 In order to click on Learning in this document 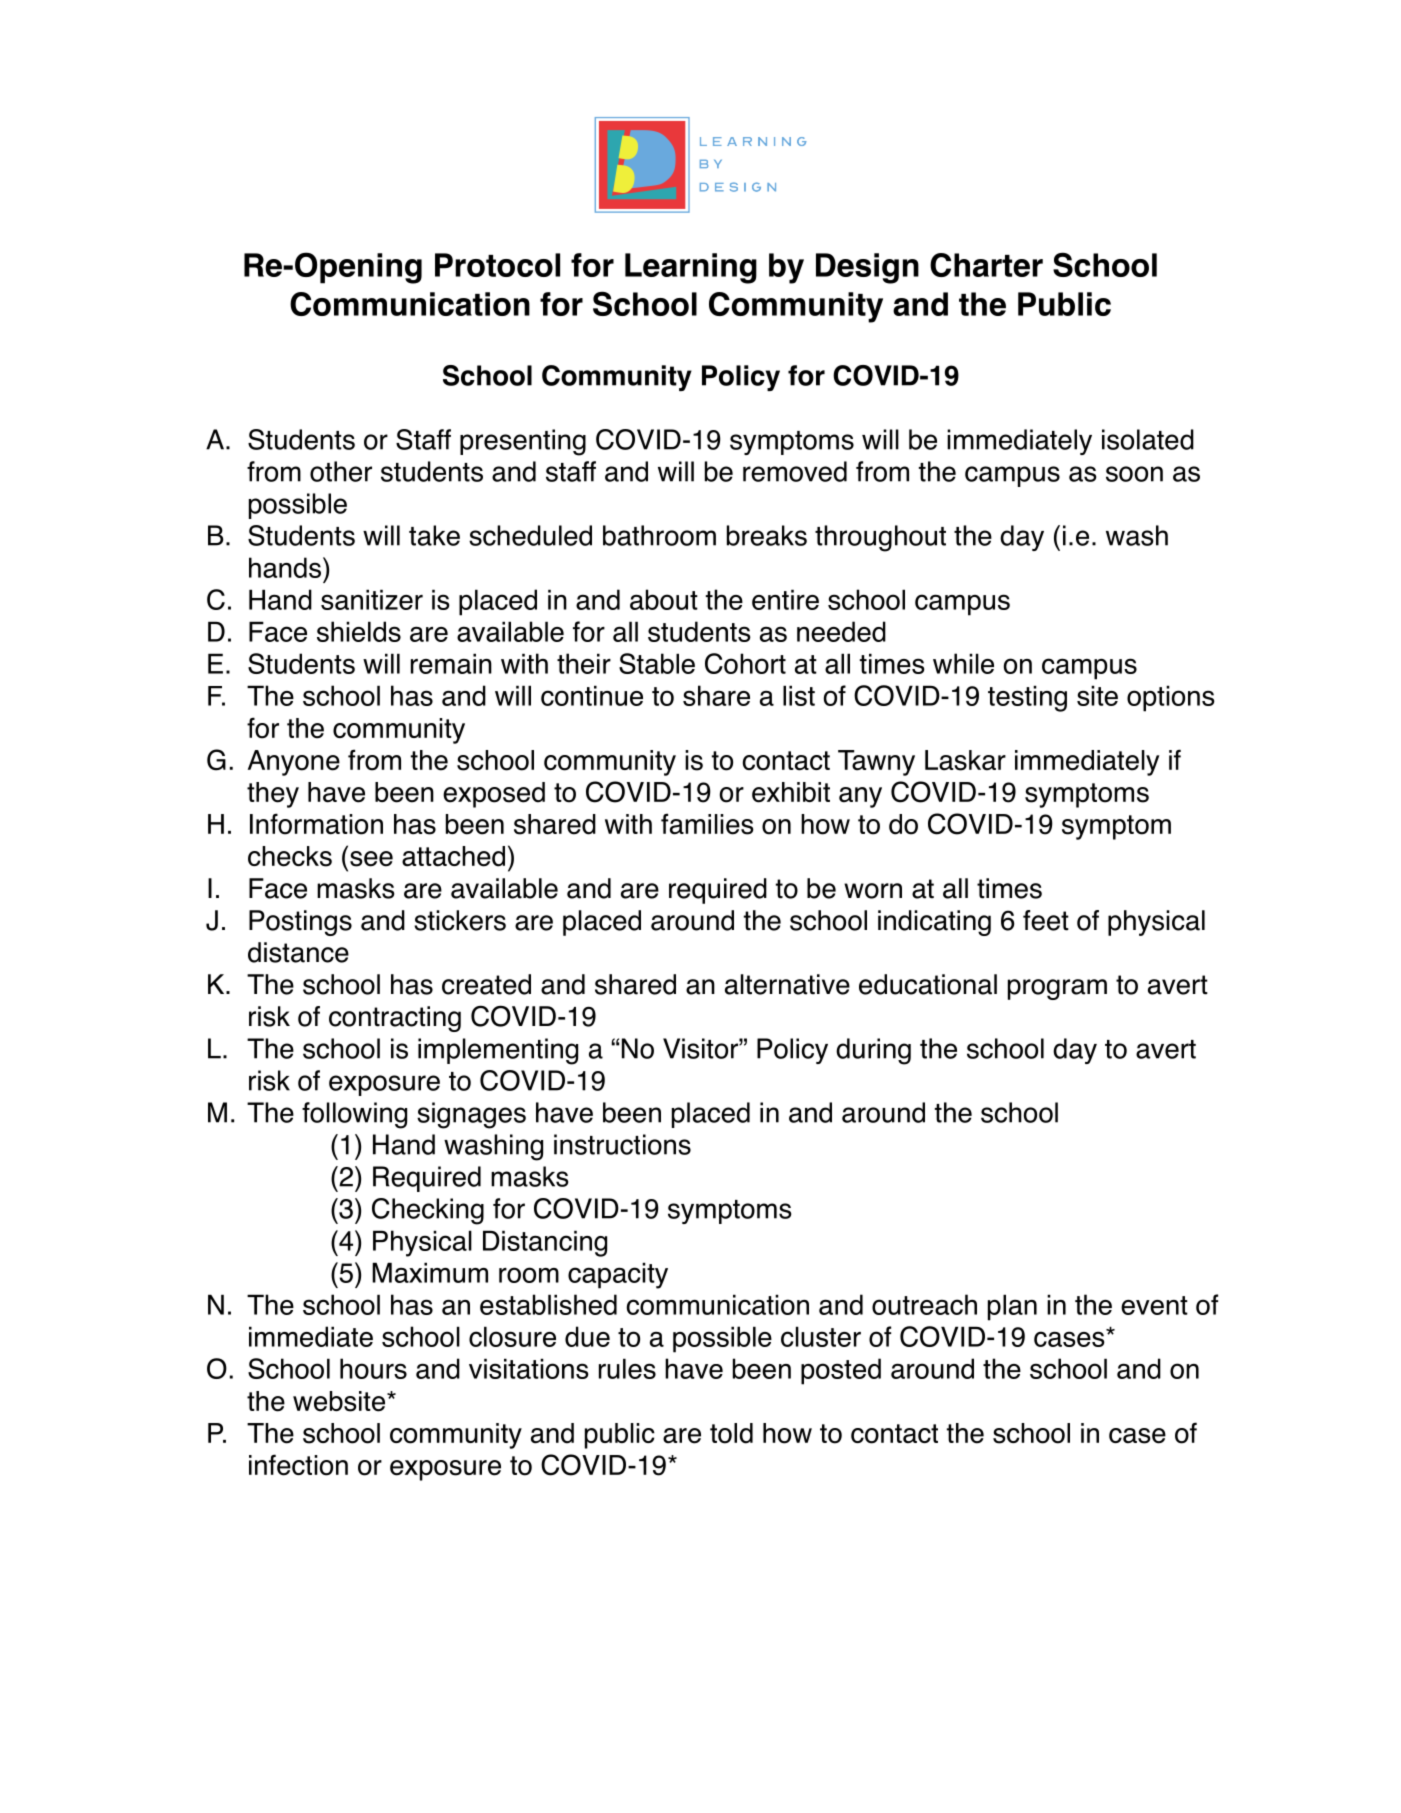, I will do `click(691, 268)`.
